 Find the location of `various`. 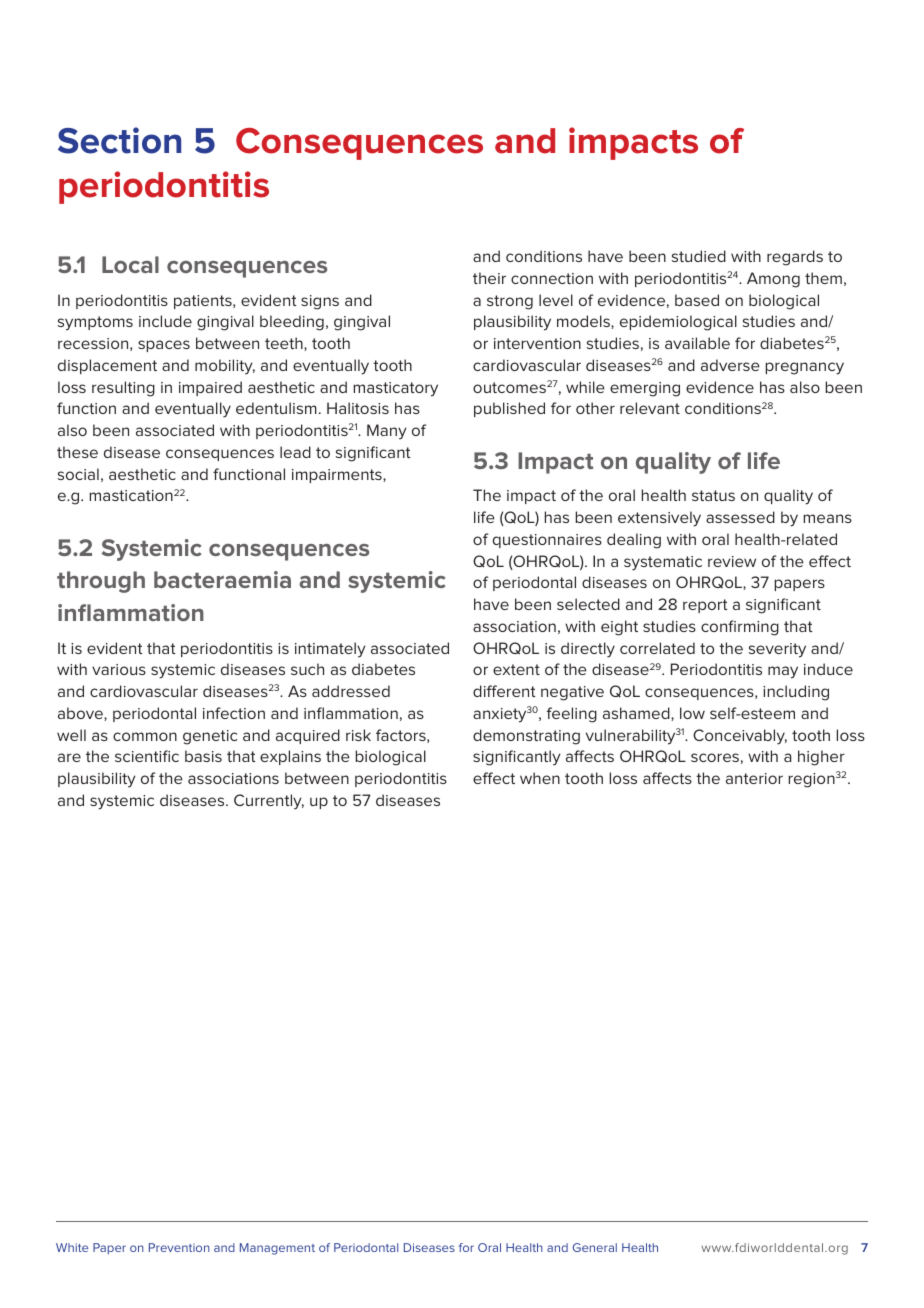

various is located at coordinates (119, 669).
